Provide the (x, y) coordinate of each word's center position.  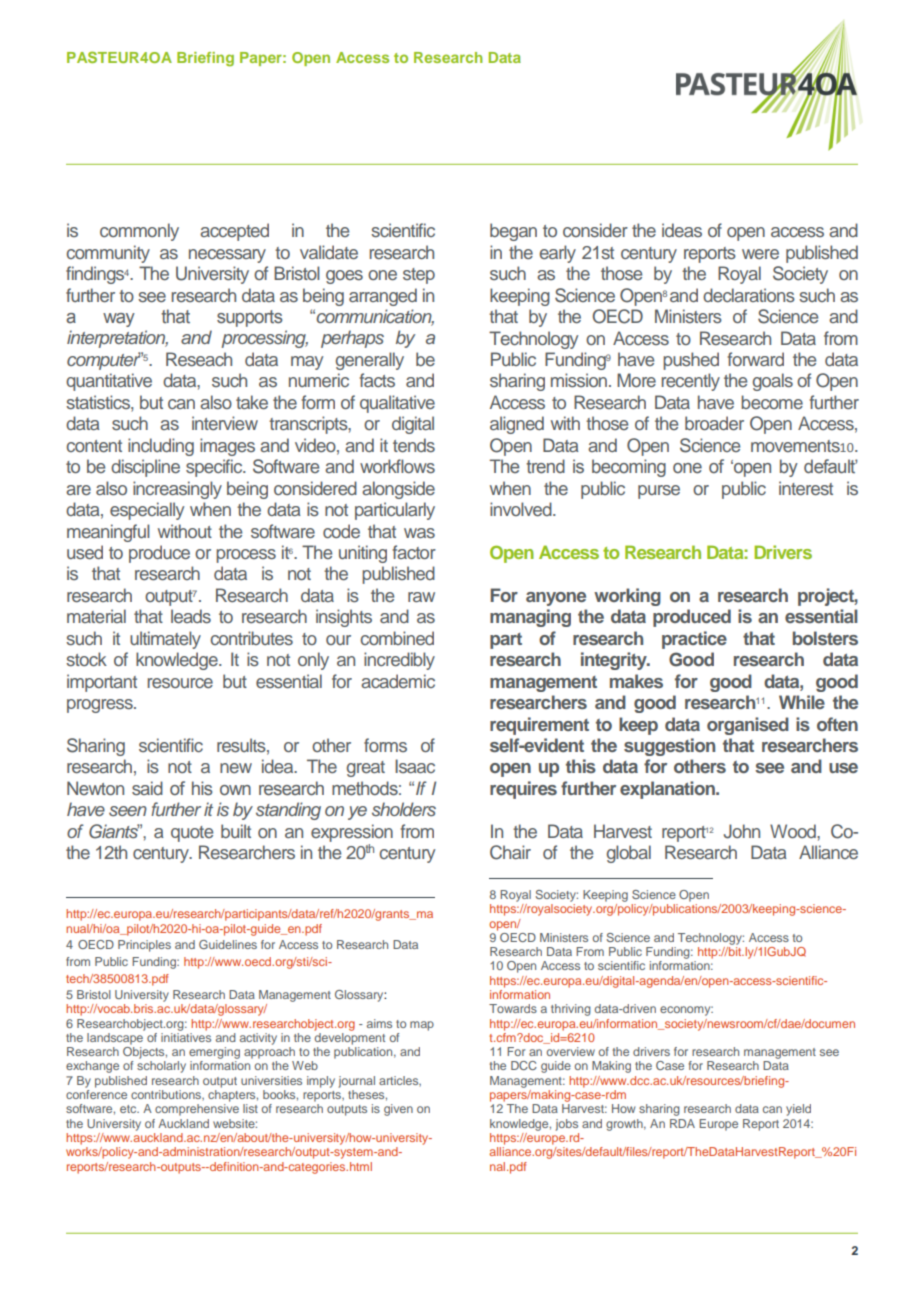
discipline (145, 468)
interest (806, 488)
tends (414, 445)
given (398, 1110)
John (742, 831)
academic (398, 681)
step (419, 276)
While (802, 702)
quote (192, 834)
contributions (167, 1095)
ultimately (165, 640)
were (760, 254)
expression (352, 833)
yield (798, 1110)
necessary (227, 256)
